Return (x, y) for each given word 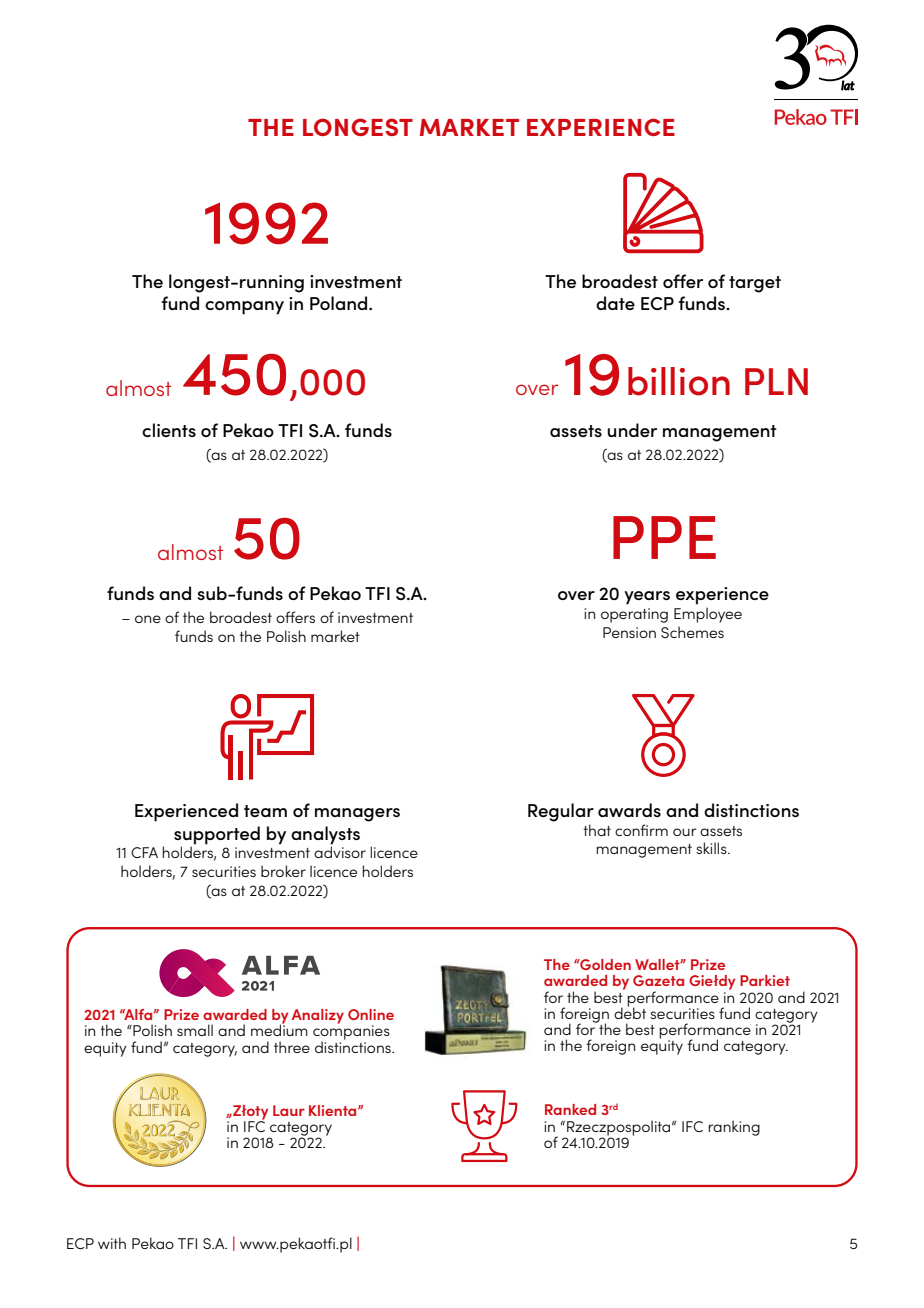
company (244, 308)
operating (634, 615)
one (148, 619)
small (195, 1030)
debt (630, 1012)
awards (629, 810)
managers (357, 815)
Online (371, 1014)
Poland (340, 303)
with (112, 1243)
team (265, 811)
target (755, 284)
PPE (664, 537)
